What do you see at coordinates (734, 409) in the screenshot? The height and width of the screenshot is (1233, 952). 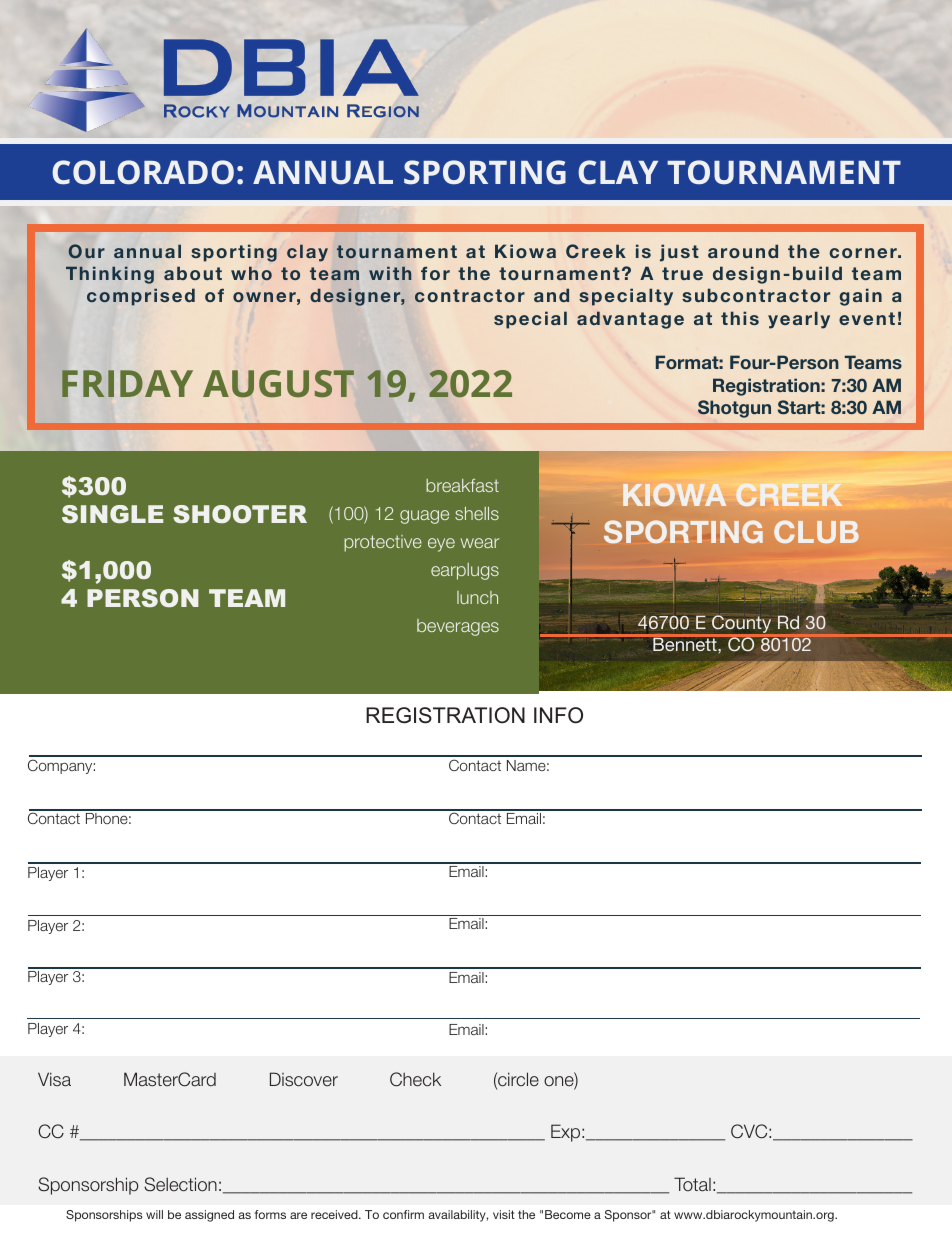 I see `Shotgun` at bounding box center [734, 409].
